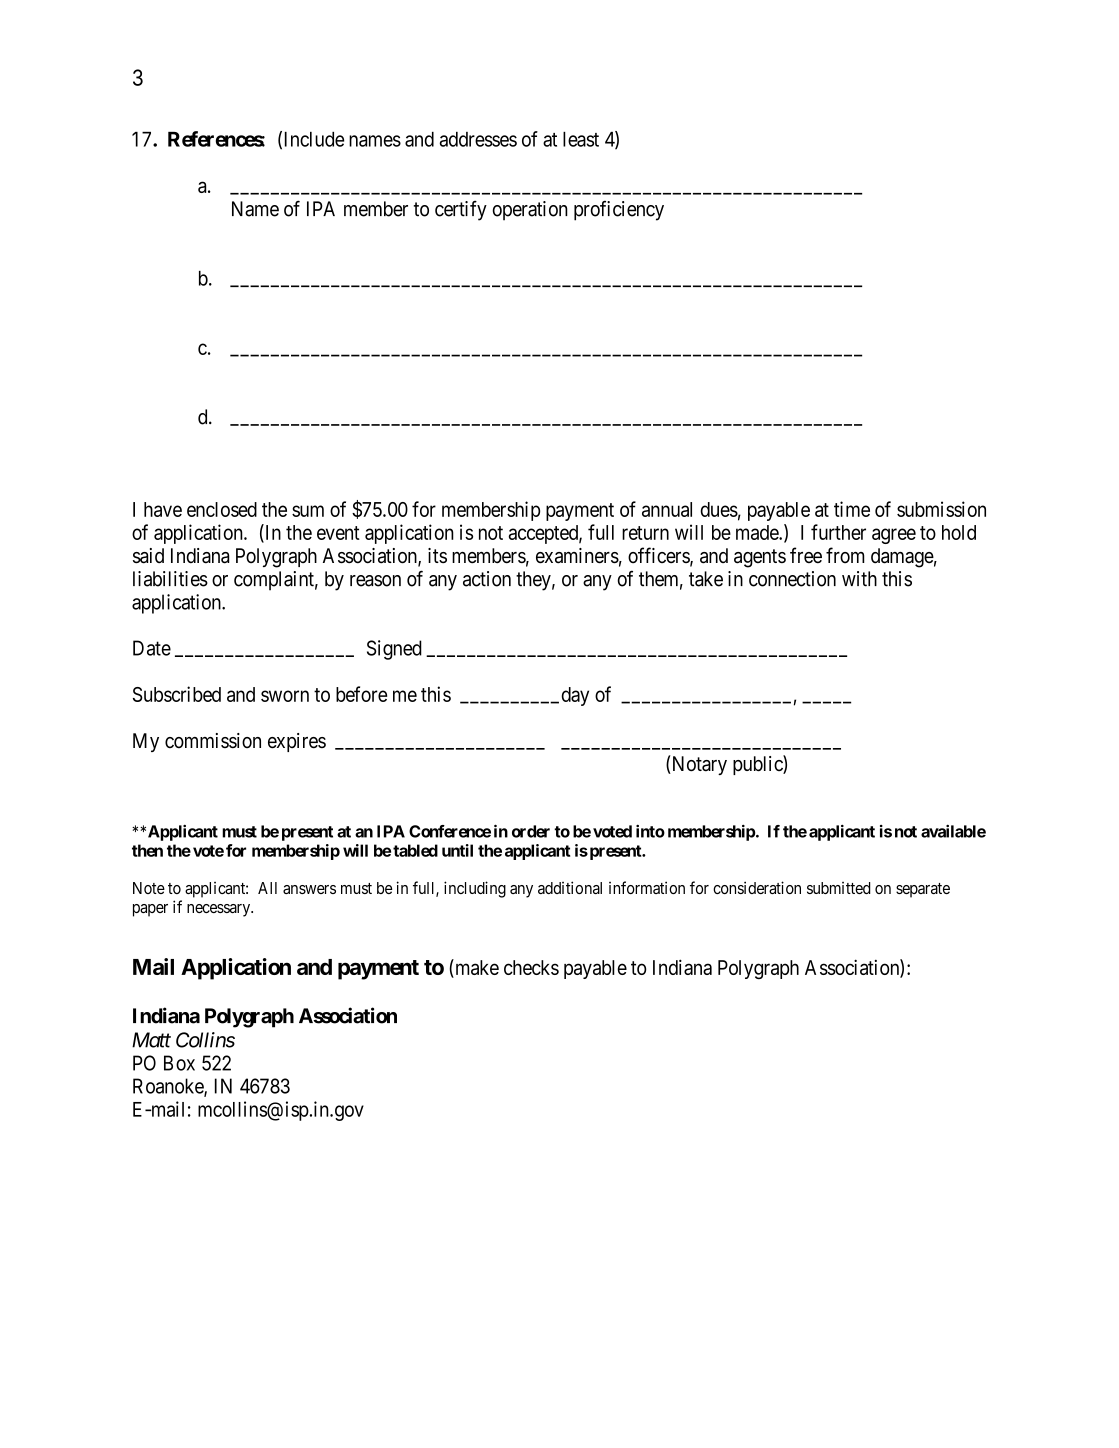 The height and width of the image is (1448, 1119). I want to click on least, so click(581, 139).
